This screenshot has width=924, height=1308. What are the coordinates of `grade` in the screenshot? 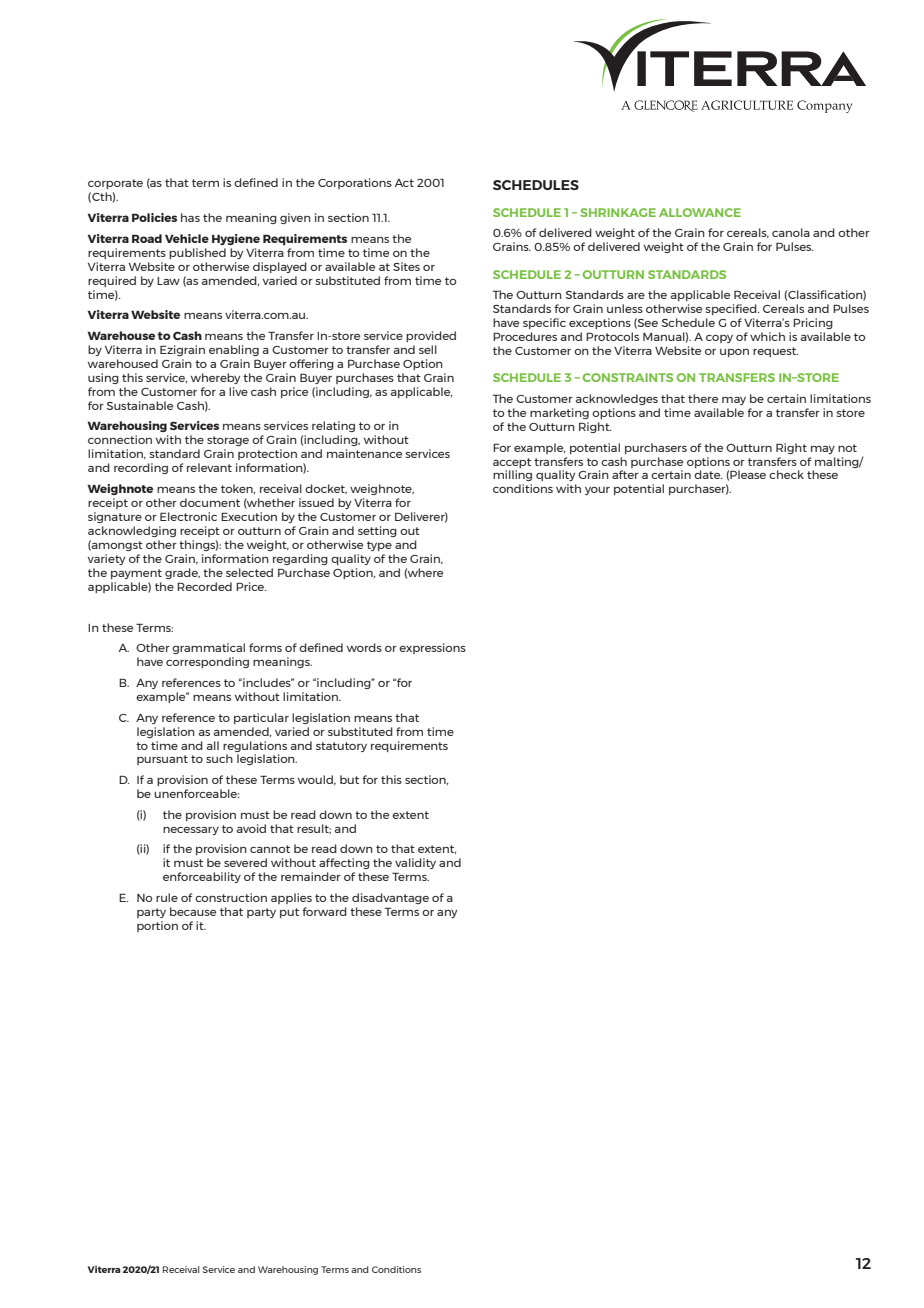 It's located at (182, 573).
